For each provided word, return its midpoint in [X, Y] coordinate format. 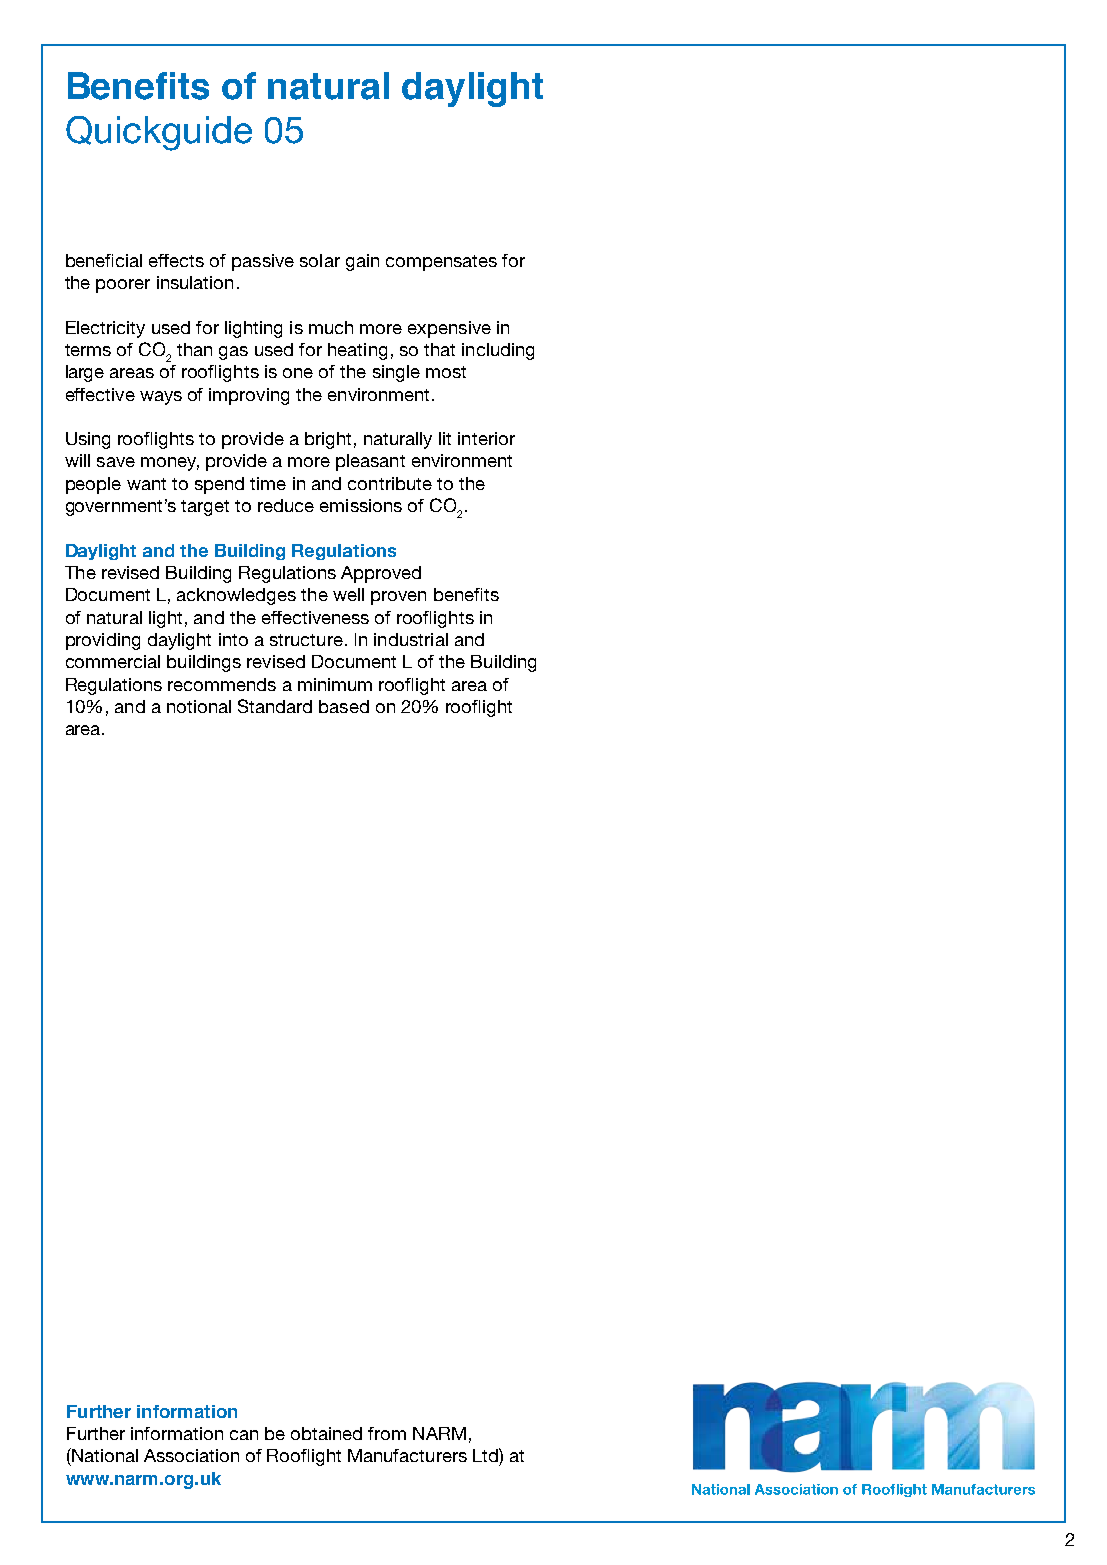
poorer [123, 286]
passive [263, 262]
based [344, 706]
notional [199, 706]
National [104, 1455]
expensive [449, 329]
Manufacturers [407, 1455]
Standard [275, 706]
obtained [326, 1433]
